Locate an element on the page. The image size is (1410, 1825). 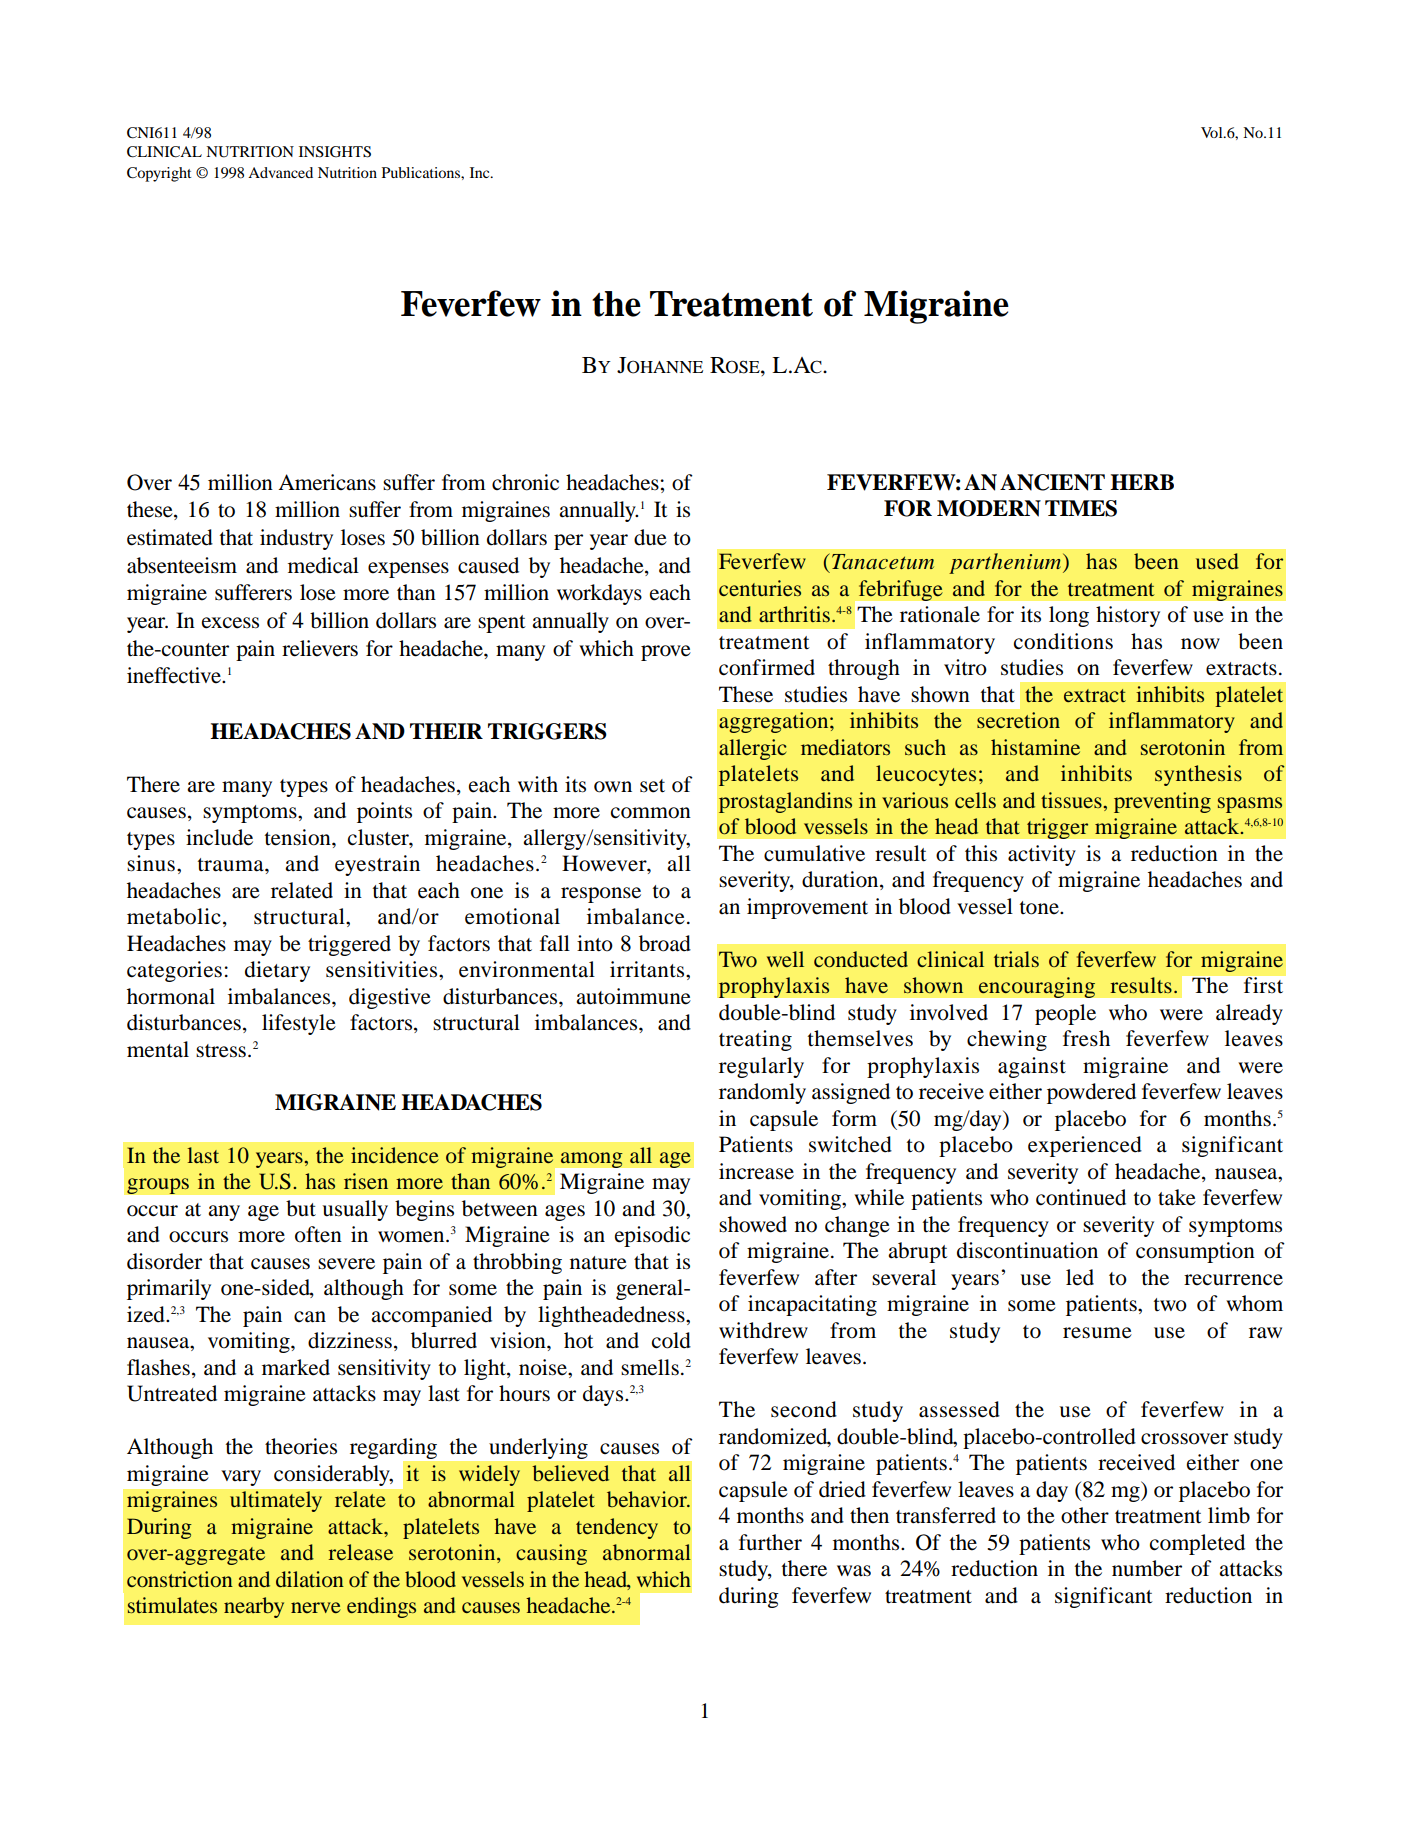
Advanced is located at coordinates (280, 172).
